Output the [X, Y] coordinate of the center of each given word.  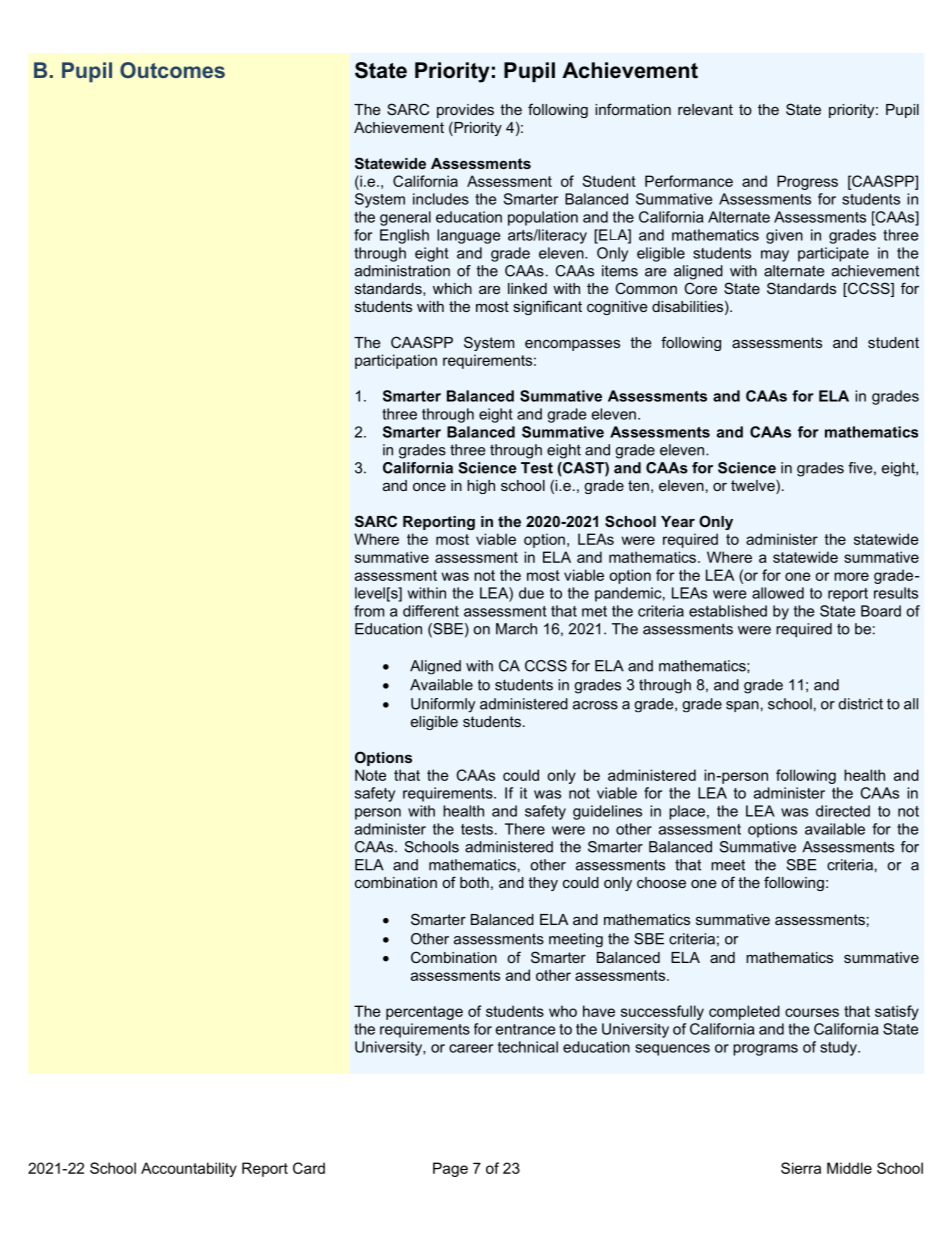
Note [370, 775]
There [525, 829]
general [405, 218]
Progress [807, 182]
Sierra [801, 1168]
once [429, 487]
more [851, 576]
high [481, 487]
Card [309, 1168]
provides [465, 111]
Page [450, 1169]
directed [843, 811]
